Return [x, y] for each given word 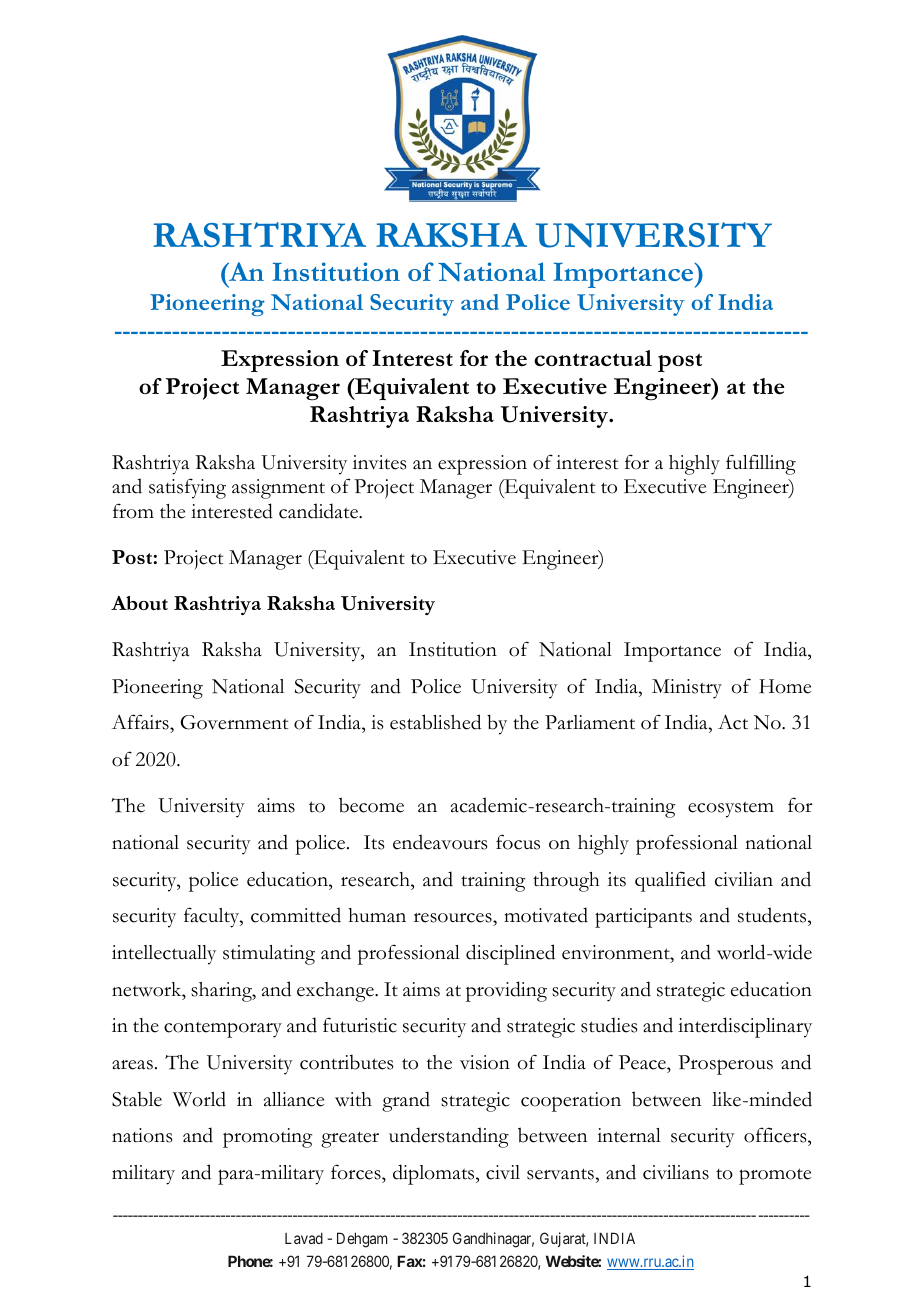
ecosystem [731, 809]
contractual [593, 358]
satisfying [187, 488]
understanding [449, 1137]
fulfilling [761, 464]
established [435, 722]
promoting [268, 1138]
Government [234, 722]
